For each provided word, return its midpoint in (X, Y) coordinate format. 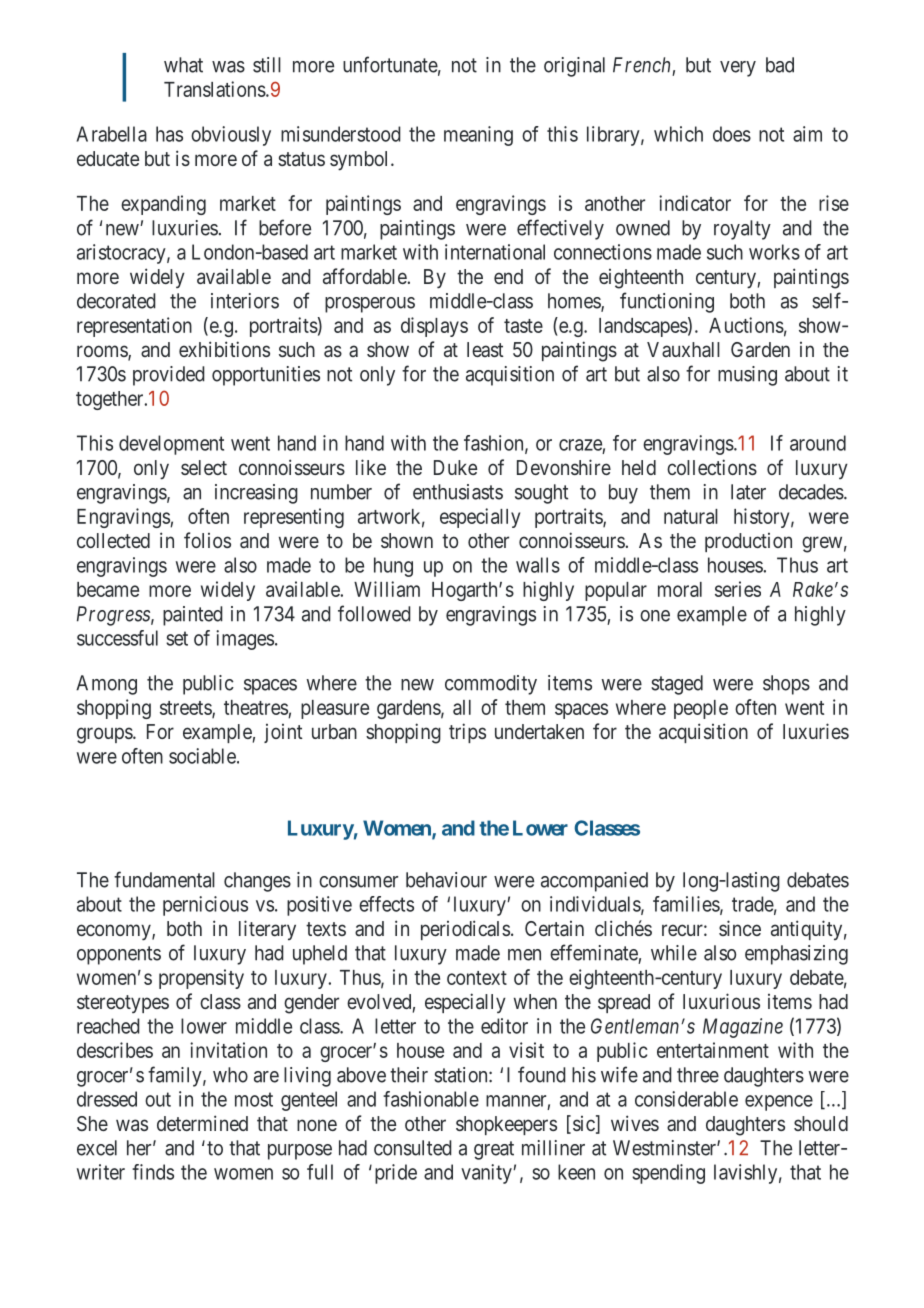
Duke (455, 467)
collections (712, 467)
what (183, 65)
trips (467, 733)
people (701, 709)
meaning (478, 136)
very (738, 69)
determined (202, 1123)
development (171, 445)
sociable (202, 756)
